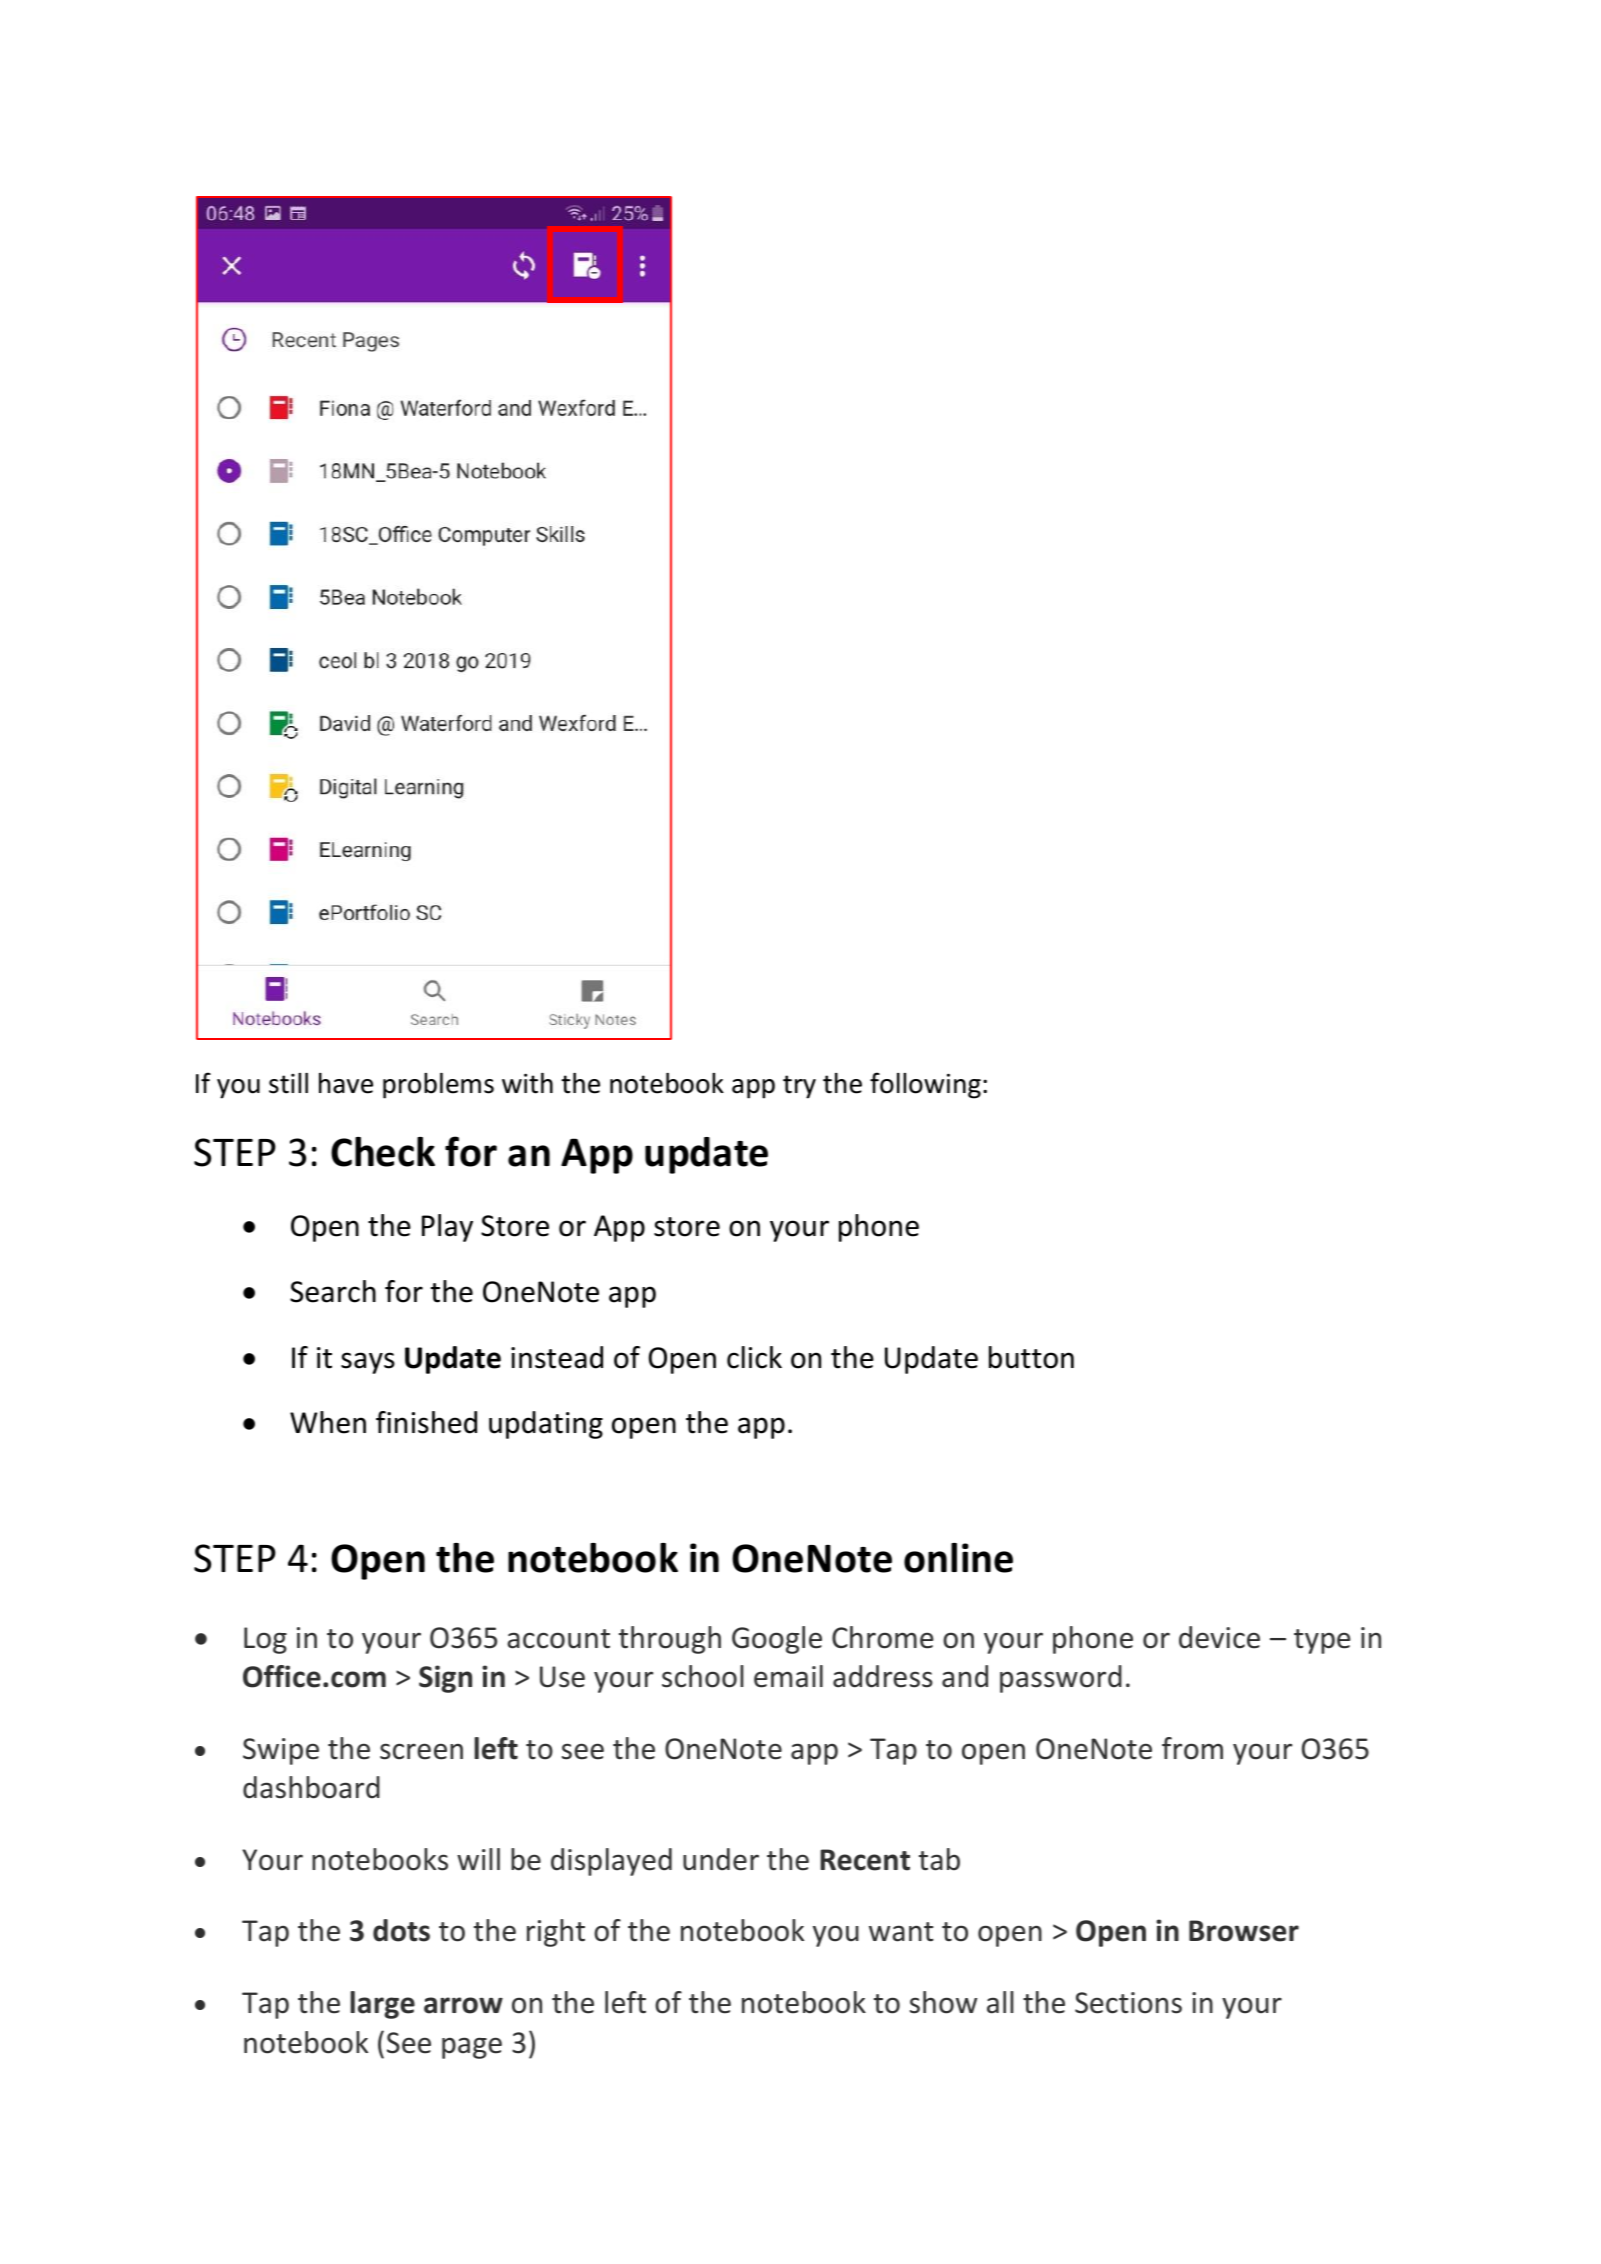 This image has width=1601, height=2264. I want to click on online, so click(958, 1558).
